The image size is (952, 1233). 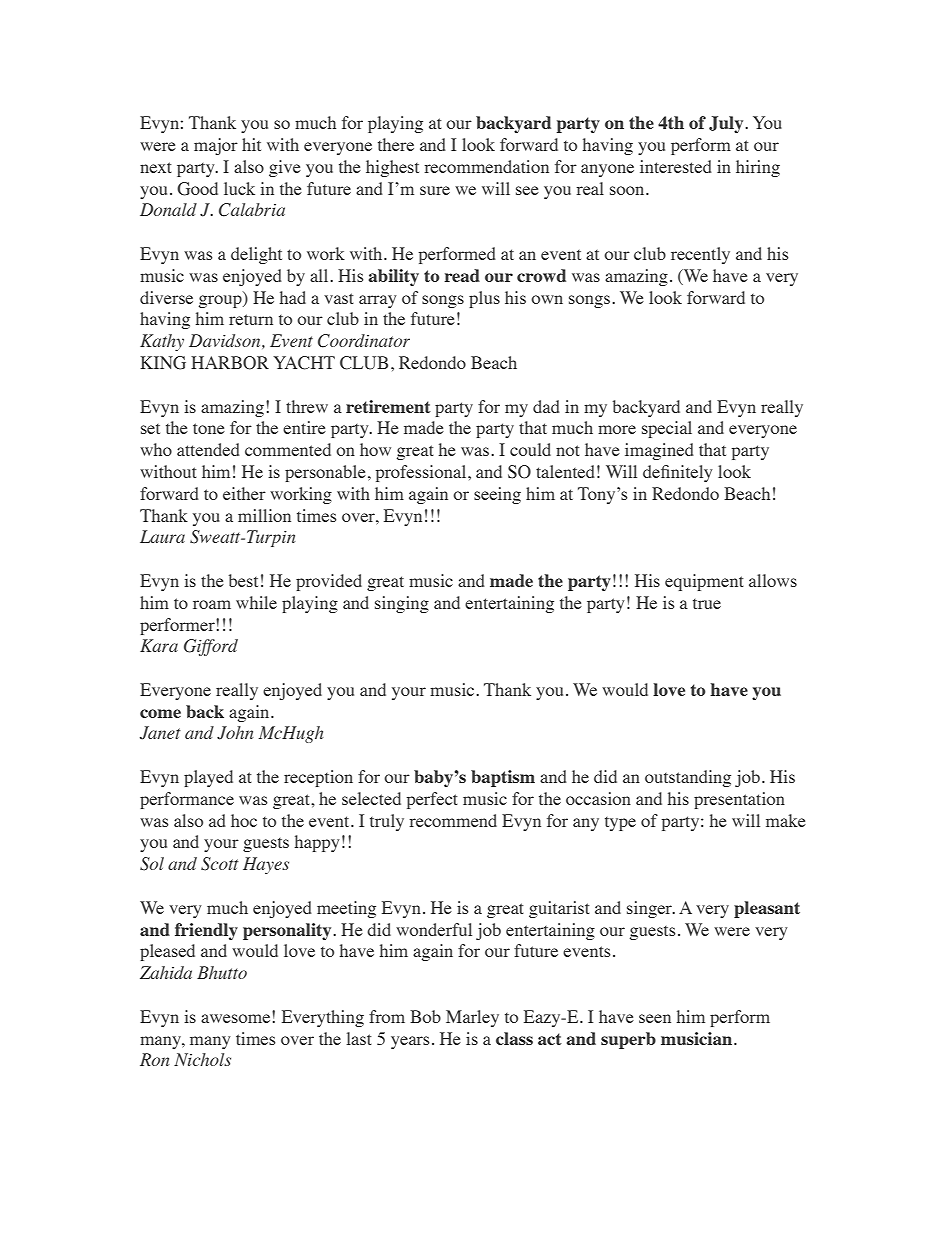 What do you see at coordinates (435, 190) in the document?
I see `sure` at bounding box center [435, 190].
